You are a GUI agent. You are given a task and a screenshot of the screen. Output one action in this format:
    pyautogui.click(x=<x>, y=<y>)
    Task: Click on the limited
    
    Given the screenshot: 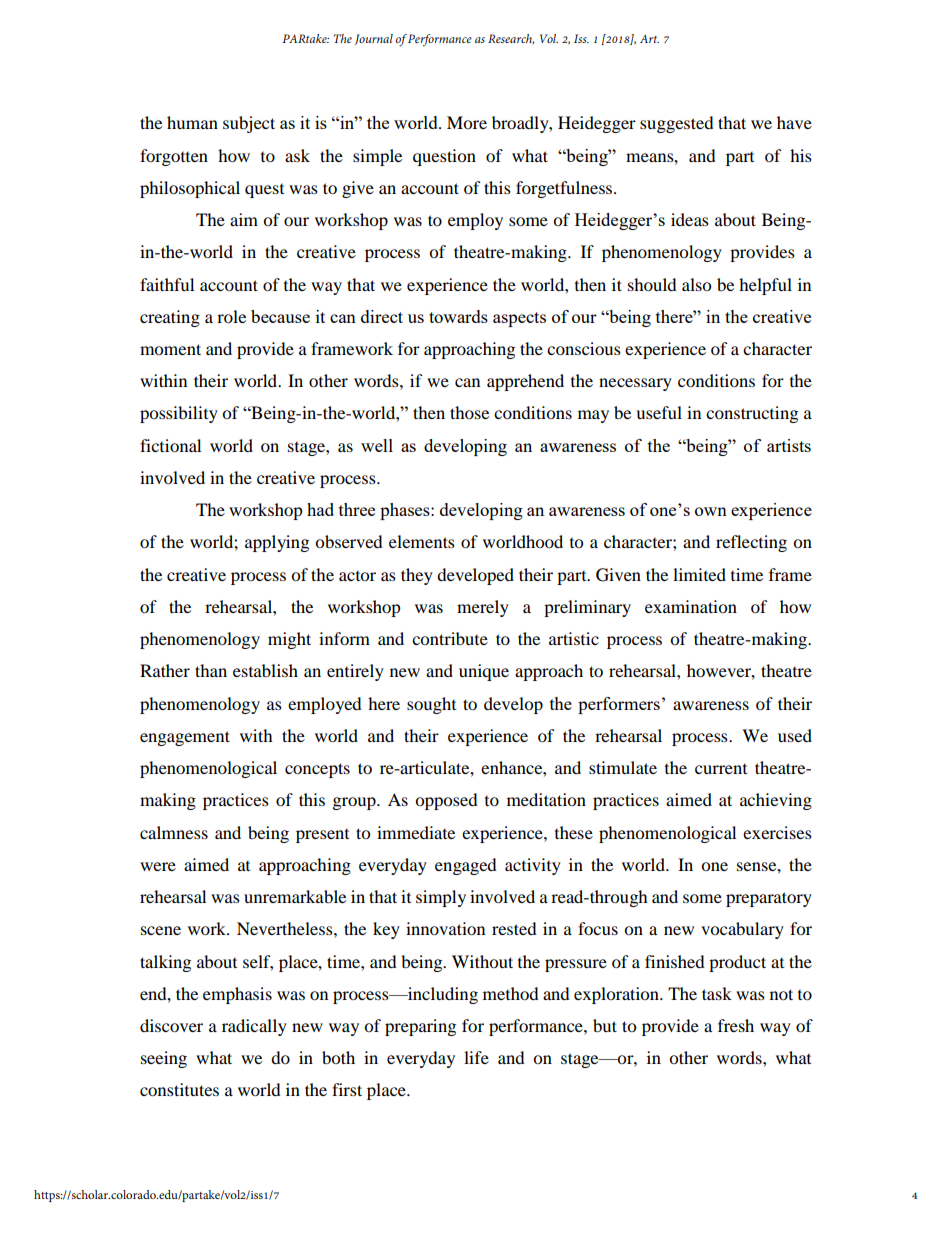 What is the action you would take?
    pyautogui.click(x=699, y=574)
